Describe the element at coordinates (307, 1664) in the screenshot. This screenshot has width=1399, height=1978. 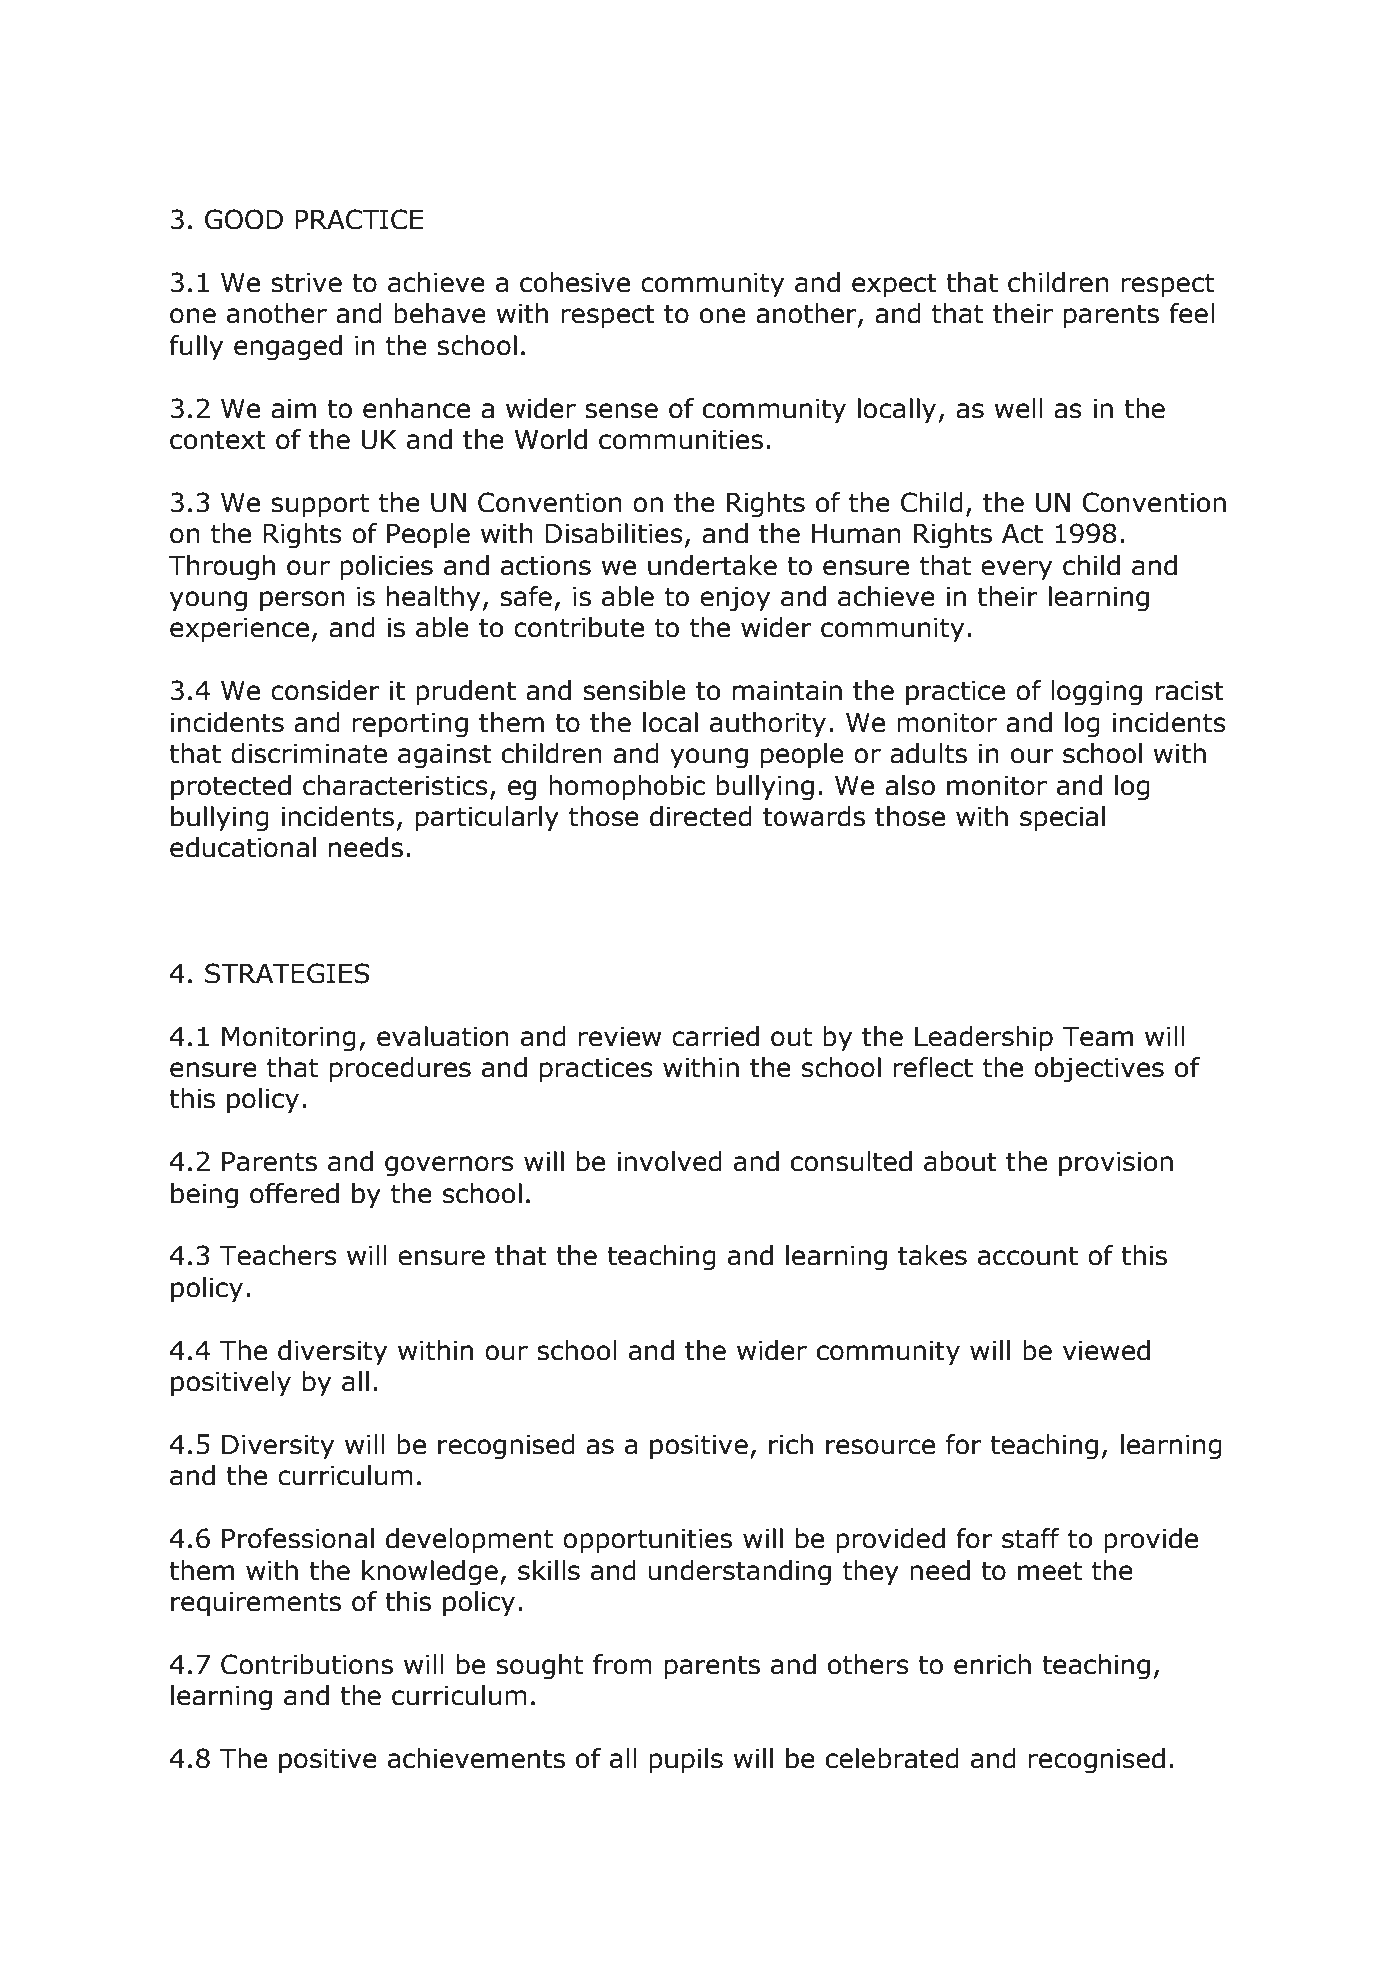
I see `Contributions` at that location.
